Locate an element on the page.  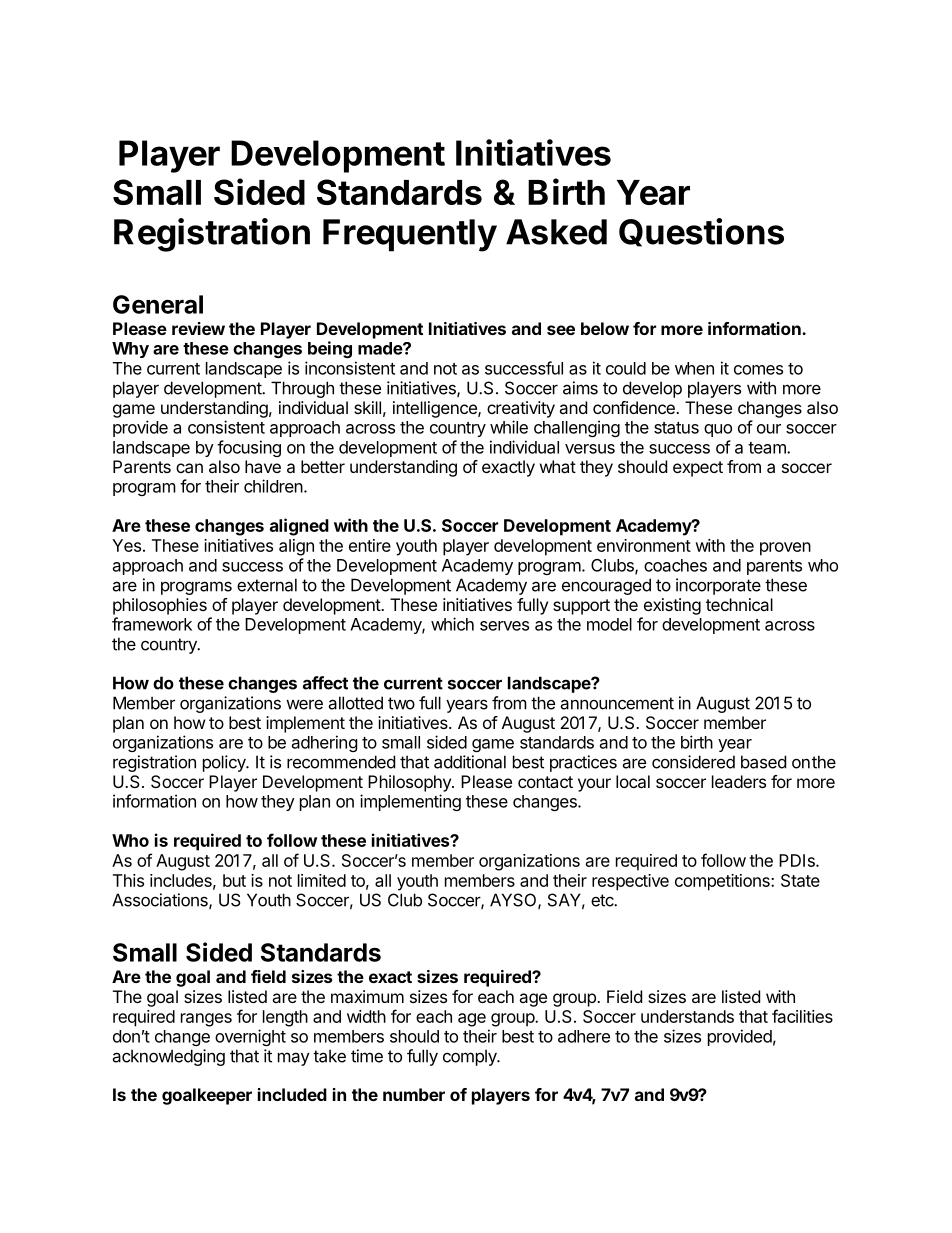
competitions is located at coordinates (723, 882).
